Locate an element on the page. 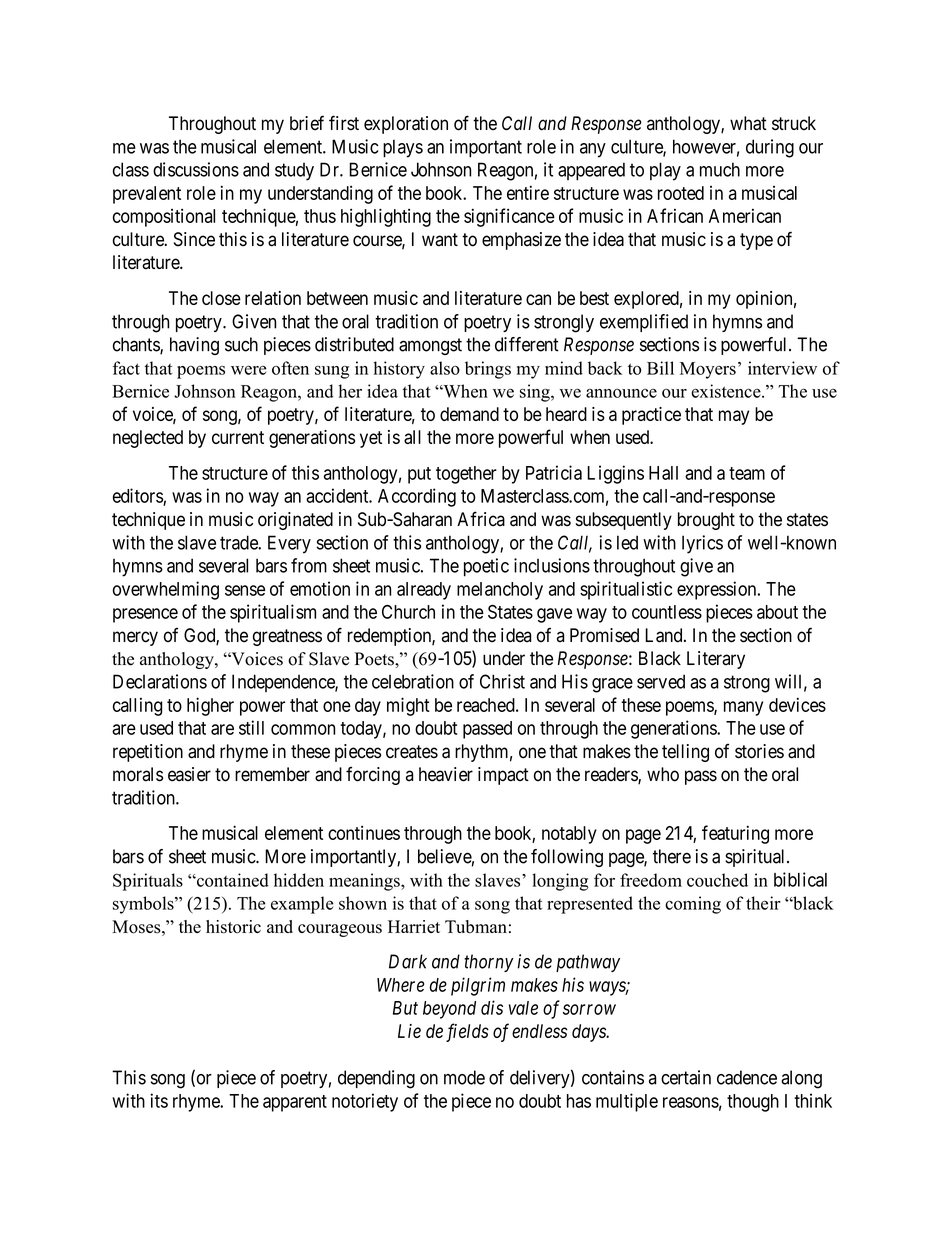  exploration is located at coordinates (406, 125).
